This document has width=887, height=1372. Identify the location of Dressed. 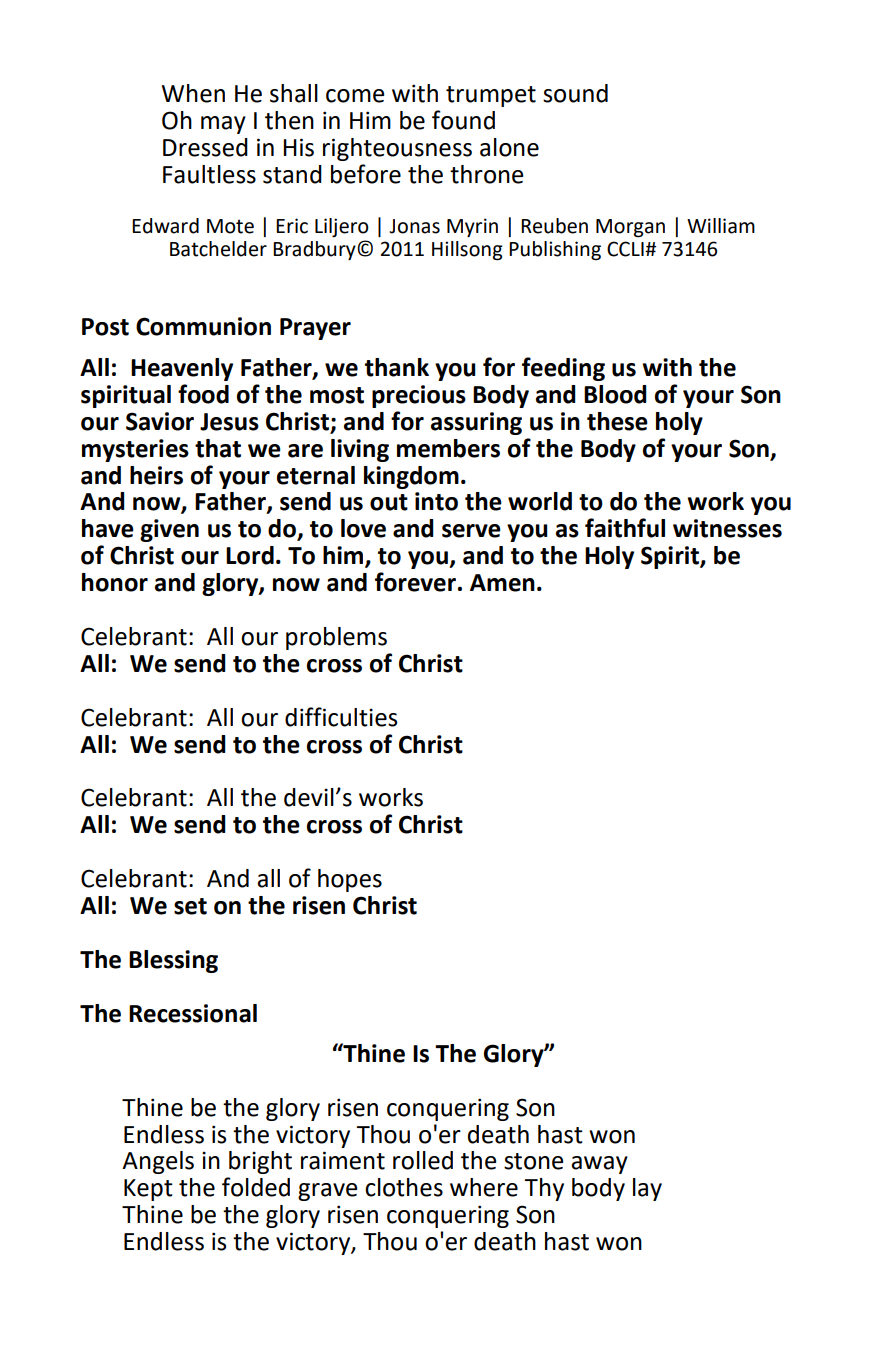
(205, 147).
